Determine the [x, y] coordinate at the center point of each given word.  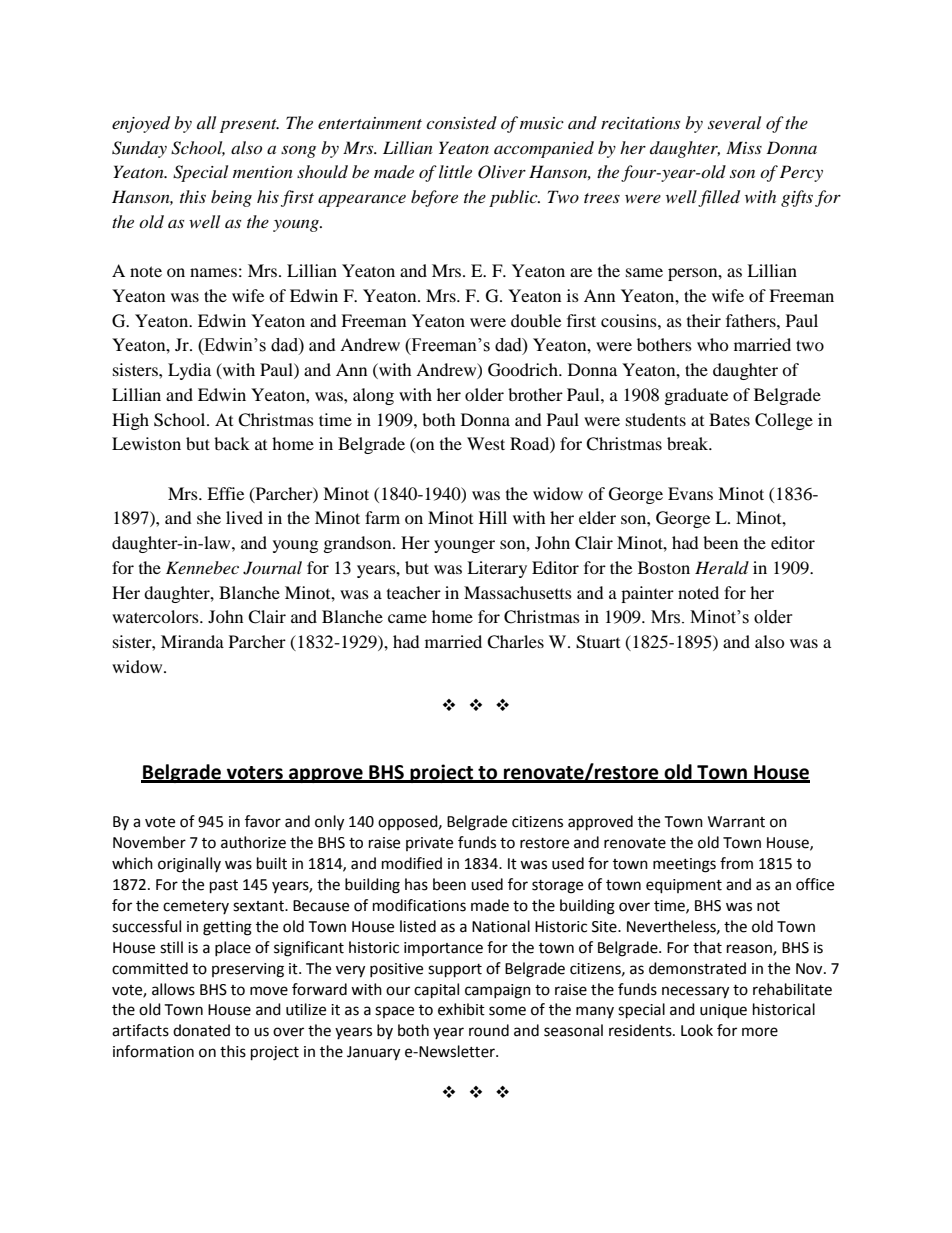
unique [723, 1011]
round [489, 1030]
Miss [744, 147]
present [249, 126]
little [455, 171]
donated [201, 1030]
